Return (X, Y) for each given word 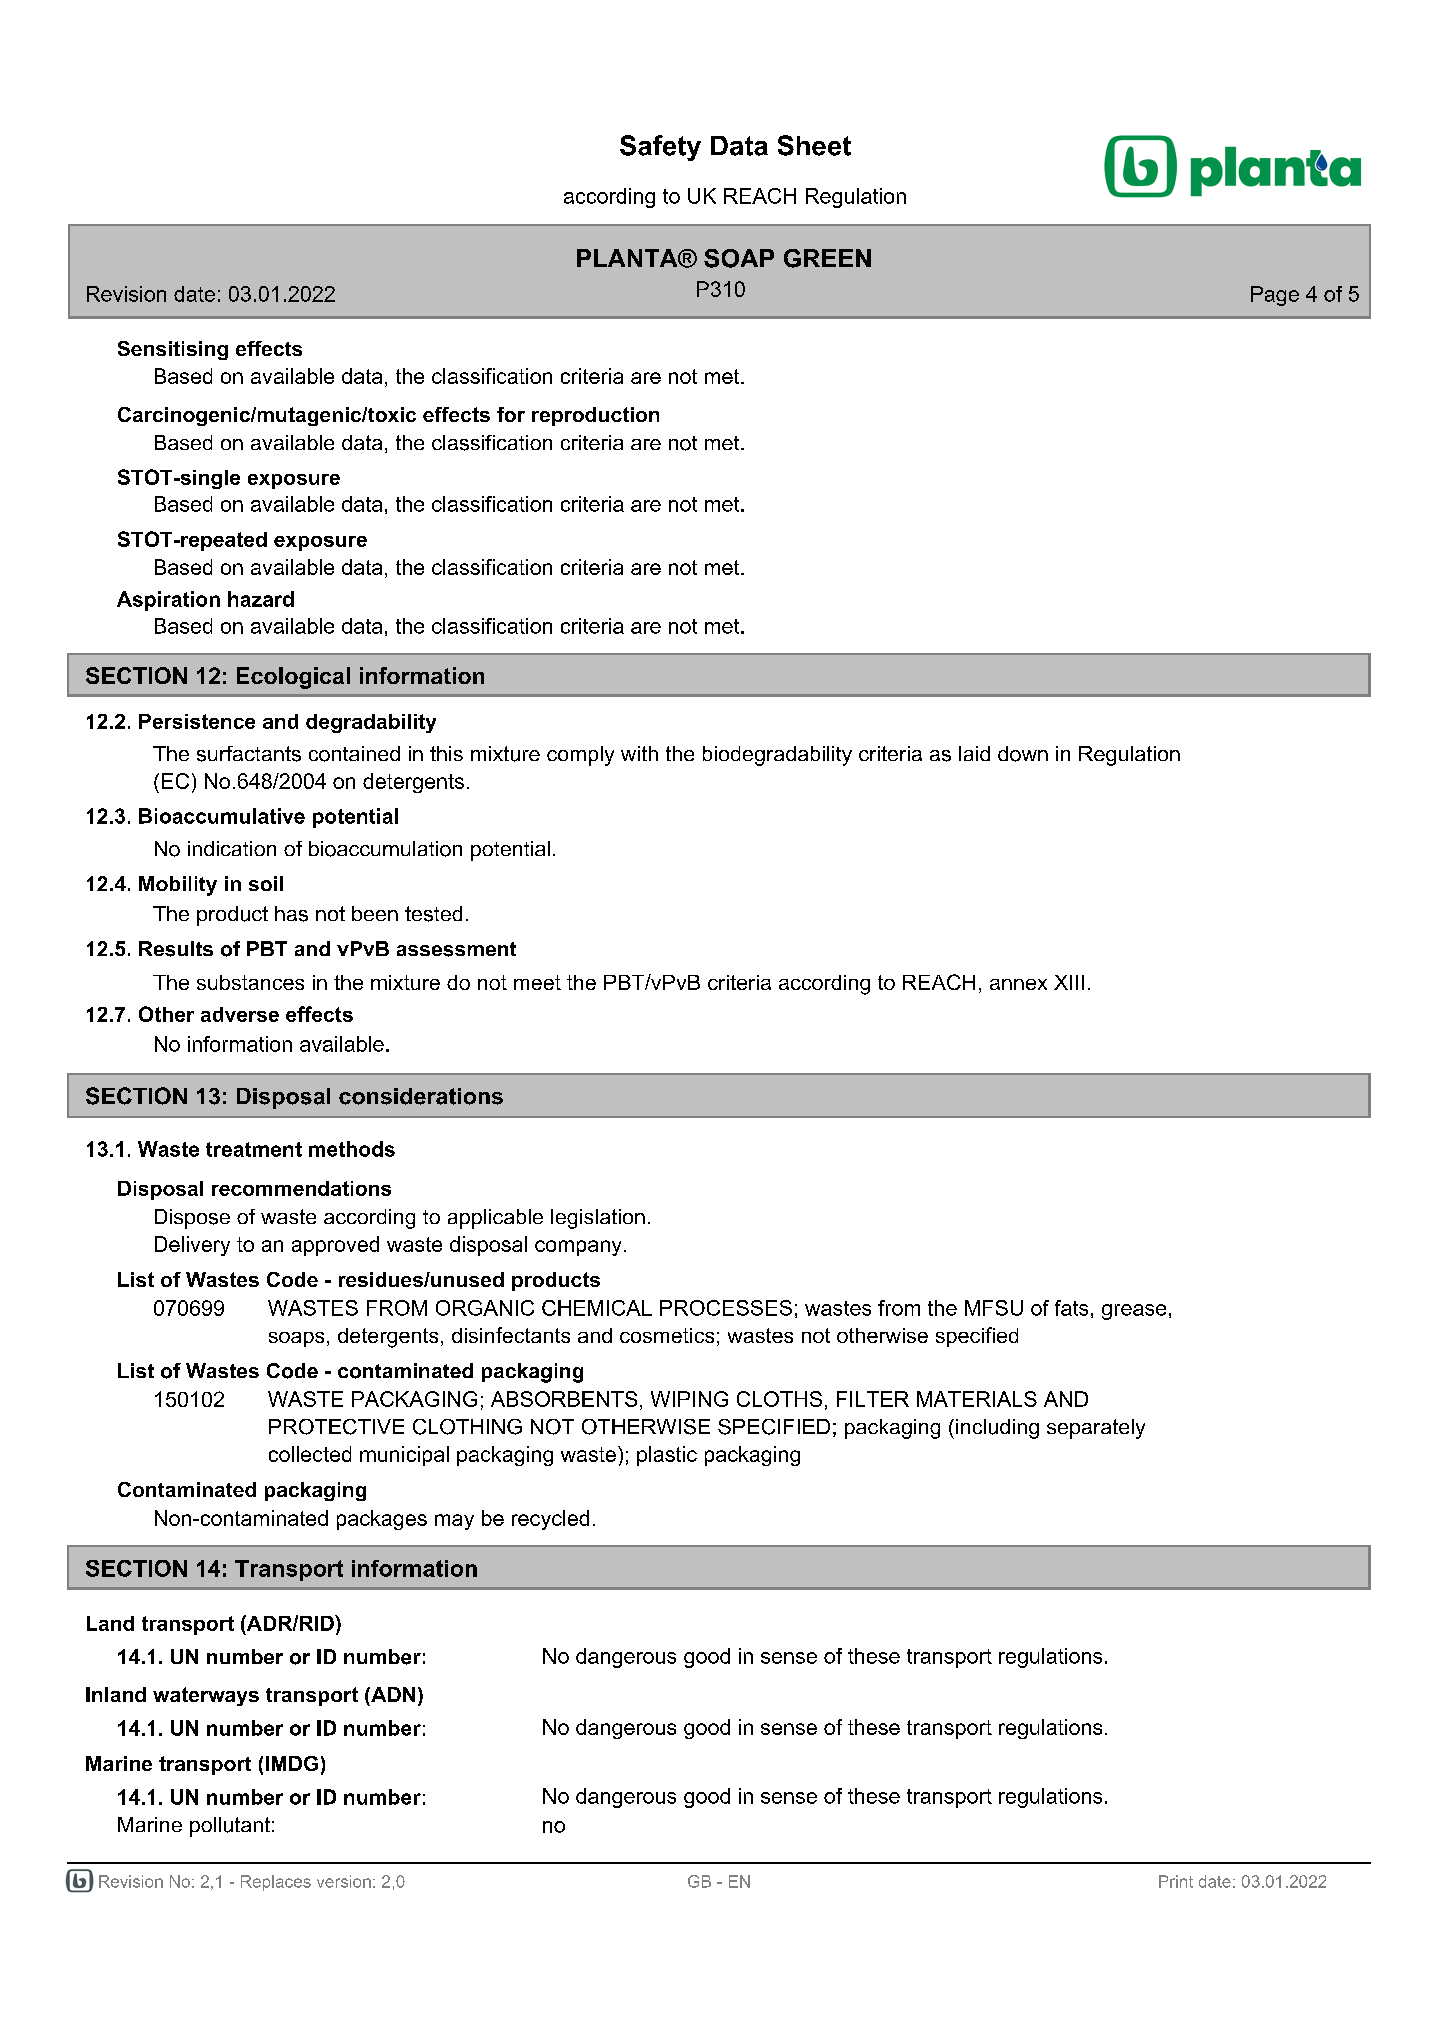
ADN (392, 1694)
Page (1275, 296)
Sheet (814, 145)
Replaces (276, 1883)
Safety (660, 148)
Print (1176, 1881)
